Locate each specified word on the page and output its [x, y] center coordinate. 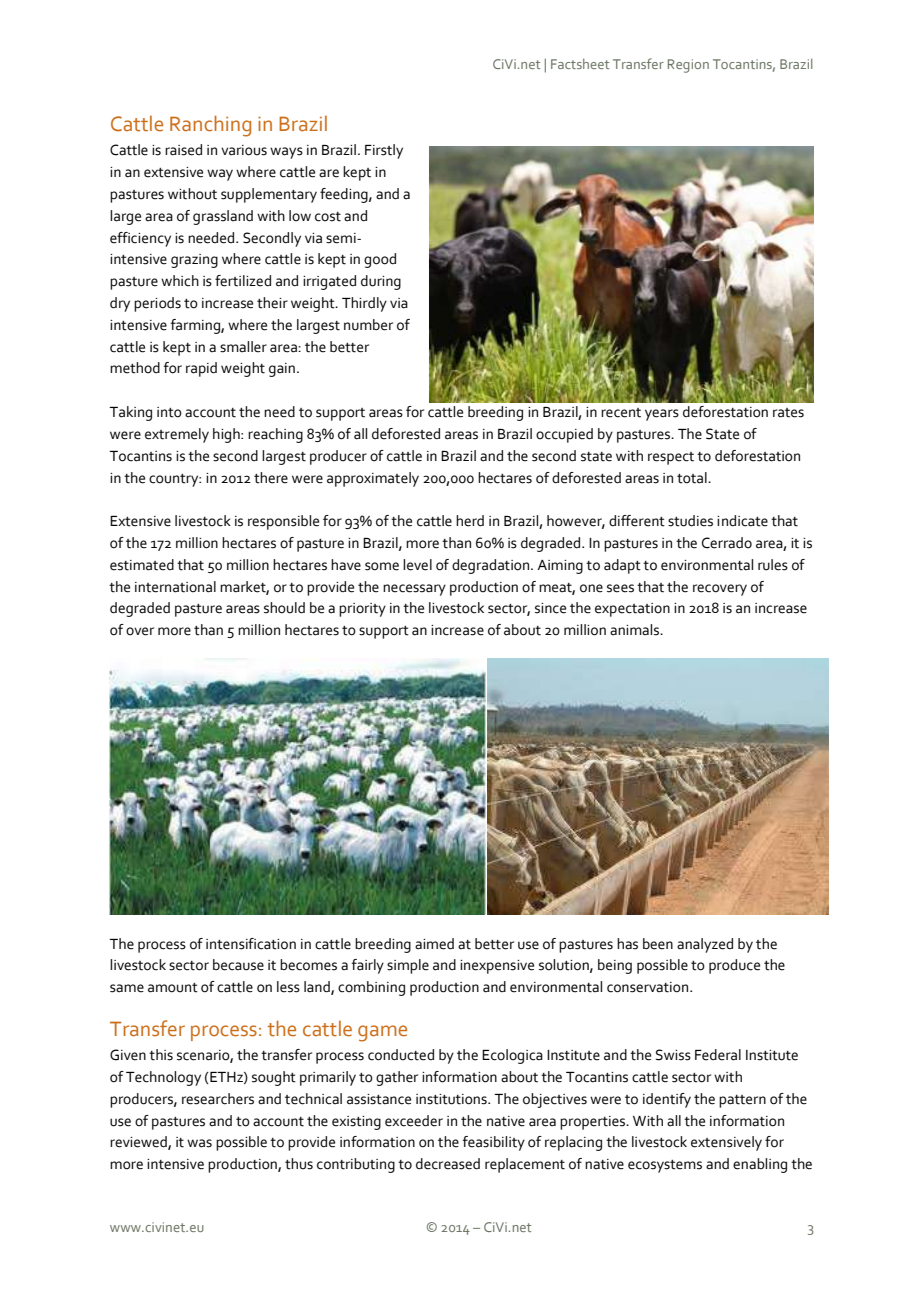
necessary [414, 590]
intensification [251, 944]
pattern [742, 1101]
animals [635, 630]
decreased [448, 1164]
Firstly [384, 151]
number [368, 325]
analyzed [705, 945]
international [175, 587]
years [662, 415]
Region [688, 66]
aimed [434, 944]
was [199, 1143]
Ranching [210, 126]
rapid [201, 369]
